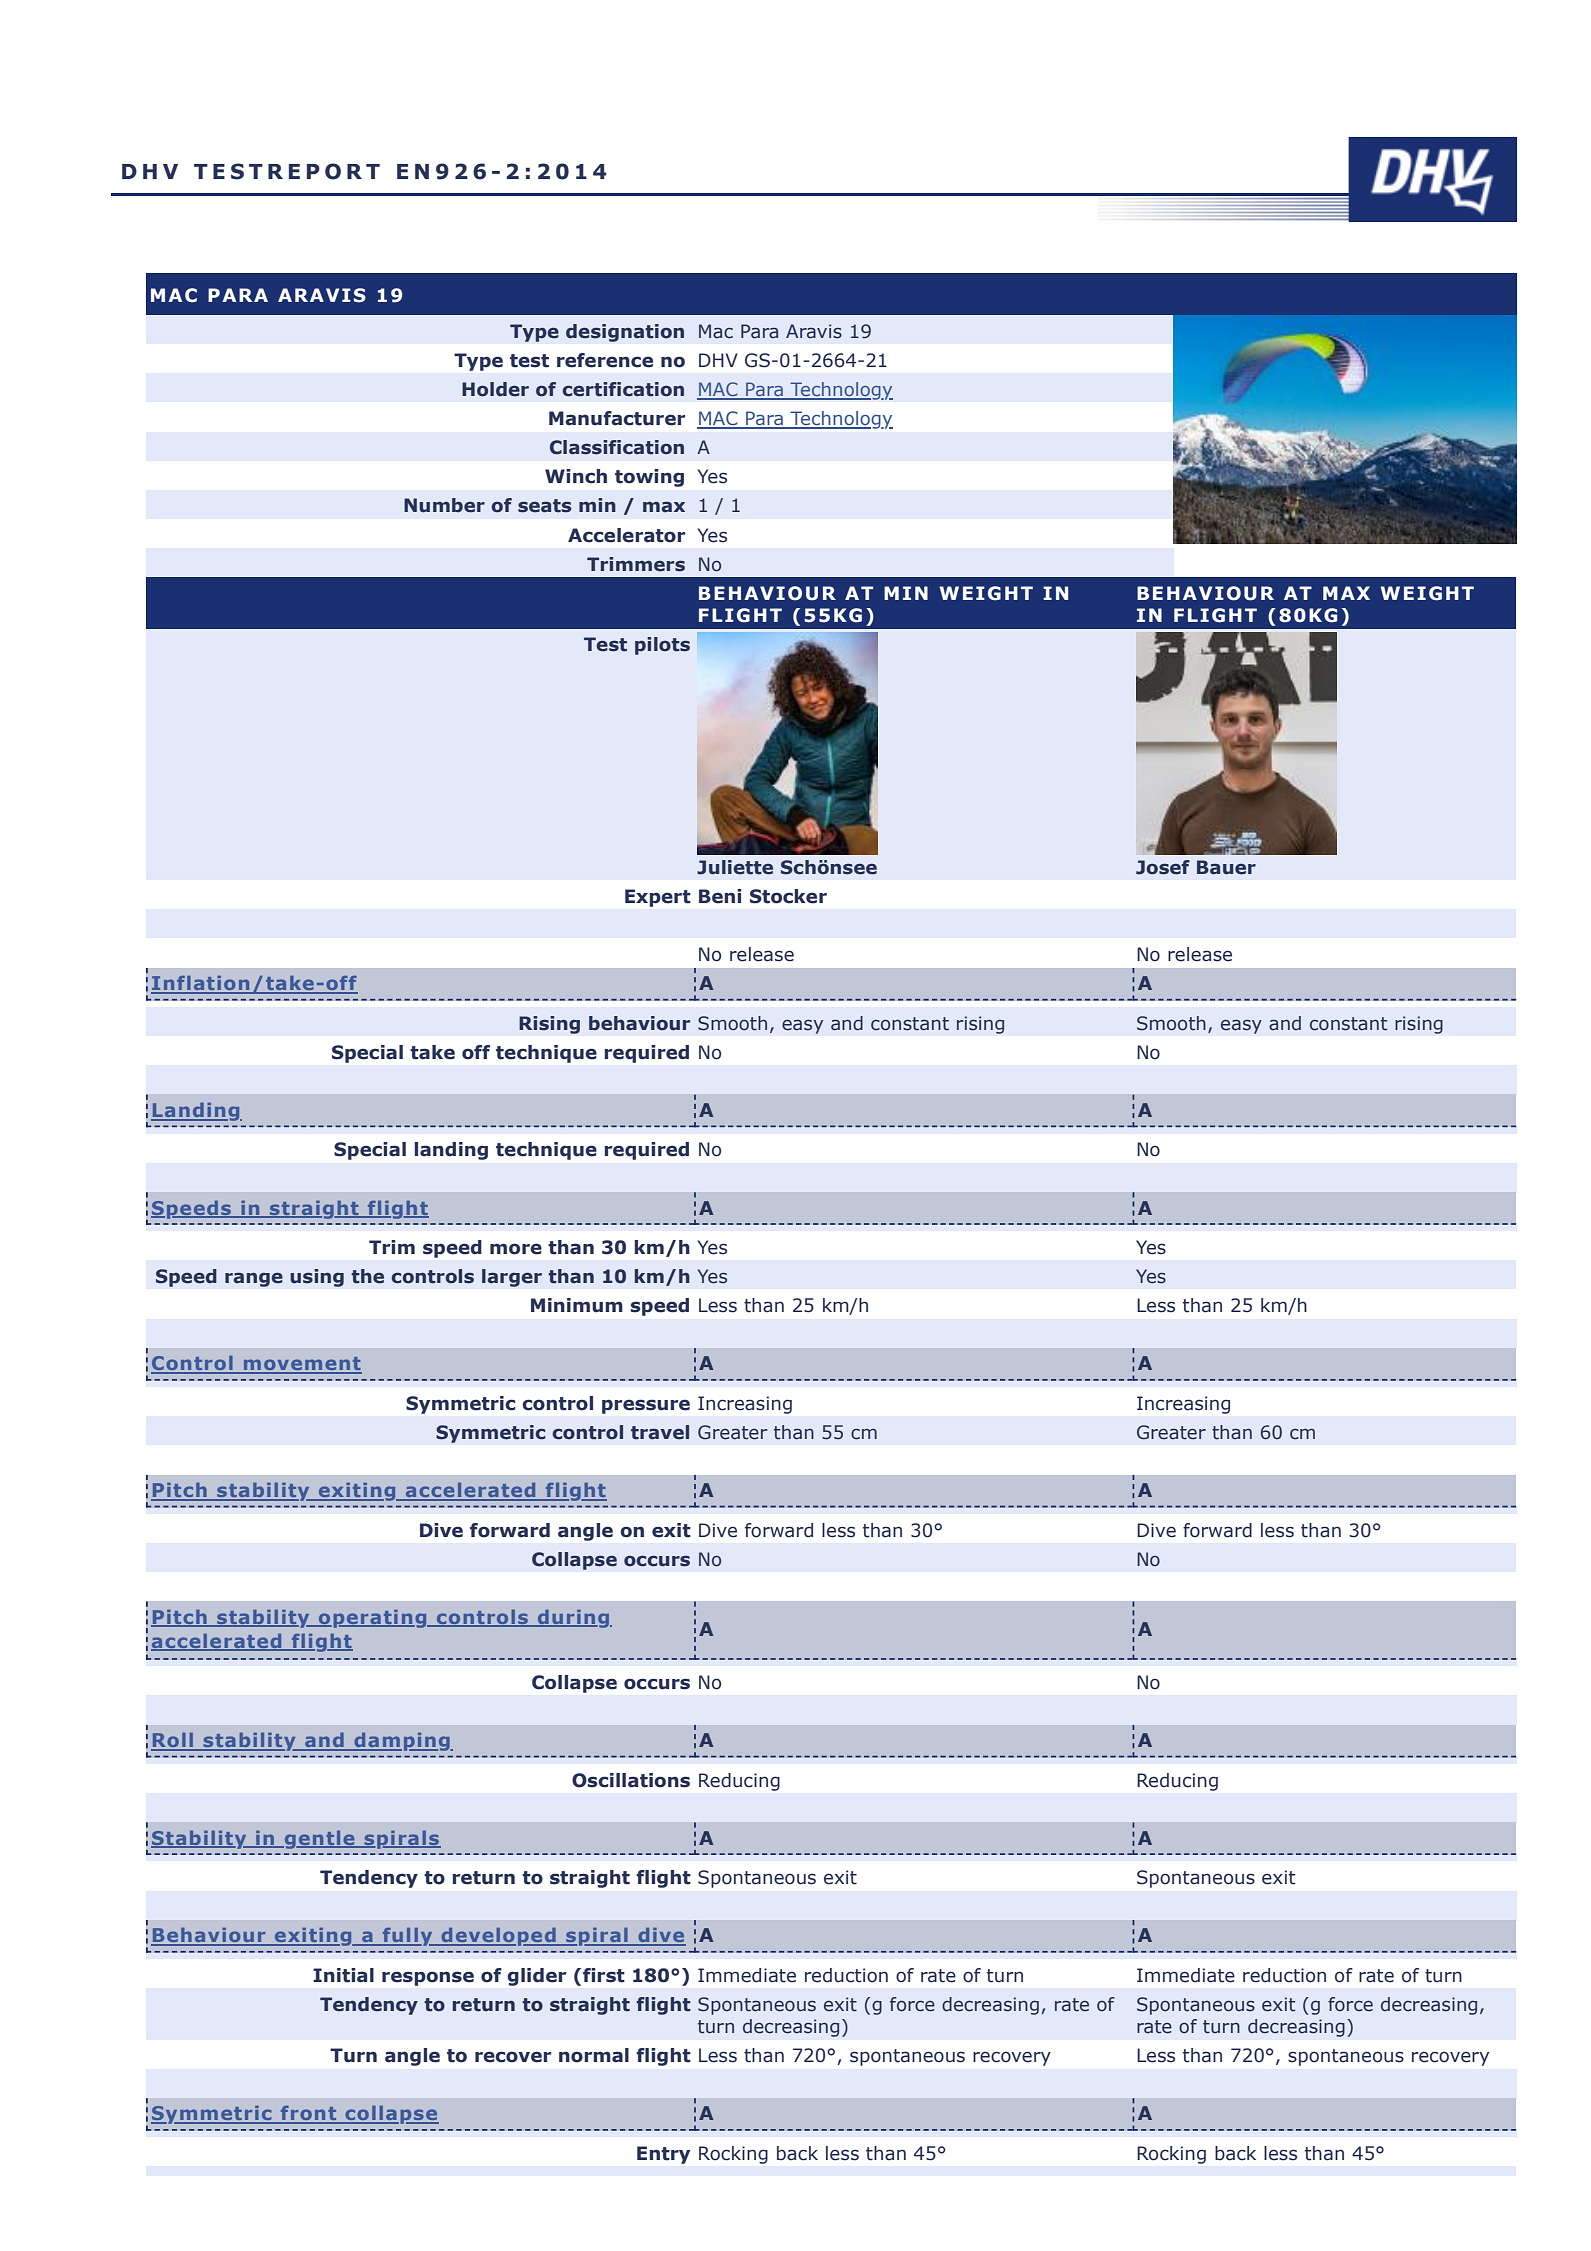  Describe the element at coordinates (577, 1305) in the screenshot. I see `Minimum` at that location.
